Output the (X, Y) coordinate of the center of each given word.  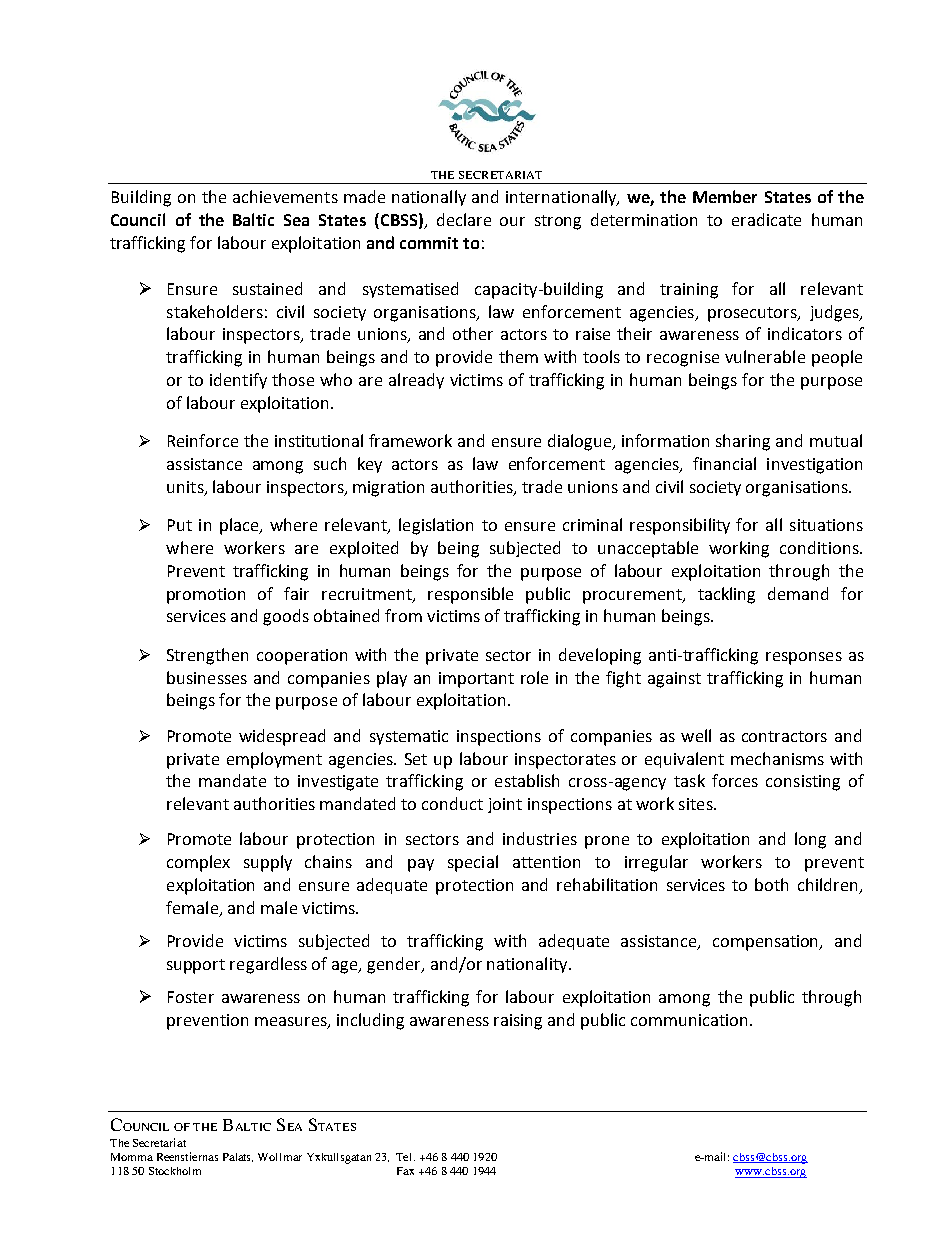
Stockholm (175, 1171)
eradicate (766, 219)
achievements (285, 196)
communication (689, 1020)
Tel (405, 1157)
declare (464, 219)
